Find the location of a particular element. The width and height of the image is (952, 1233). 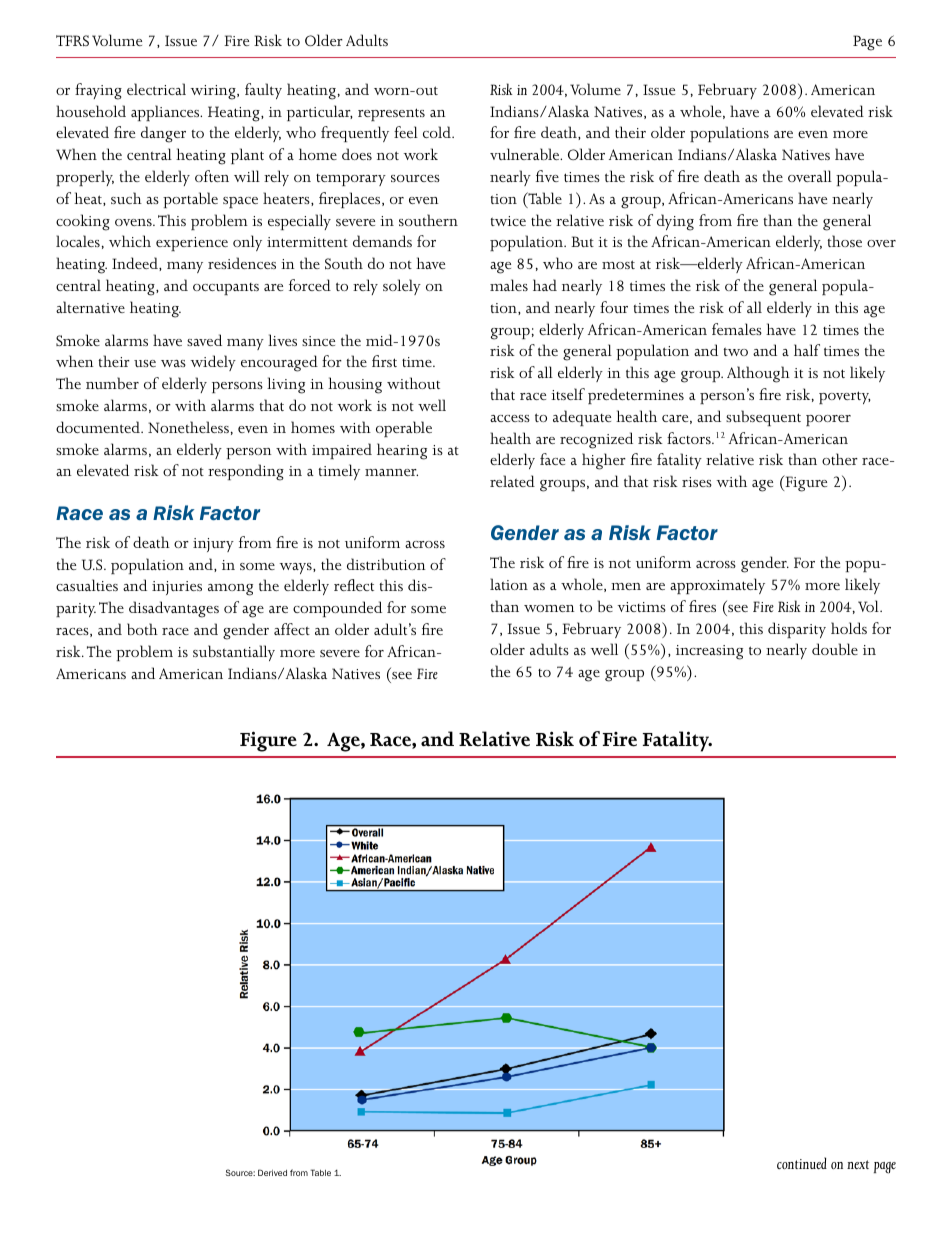

cold is located at coordinates (438, 132).
